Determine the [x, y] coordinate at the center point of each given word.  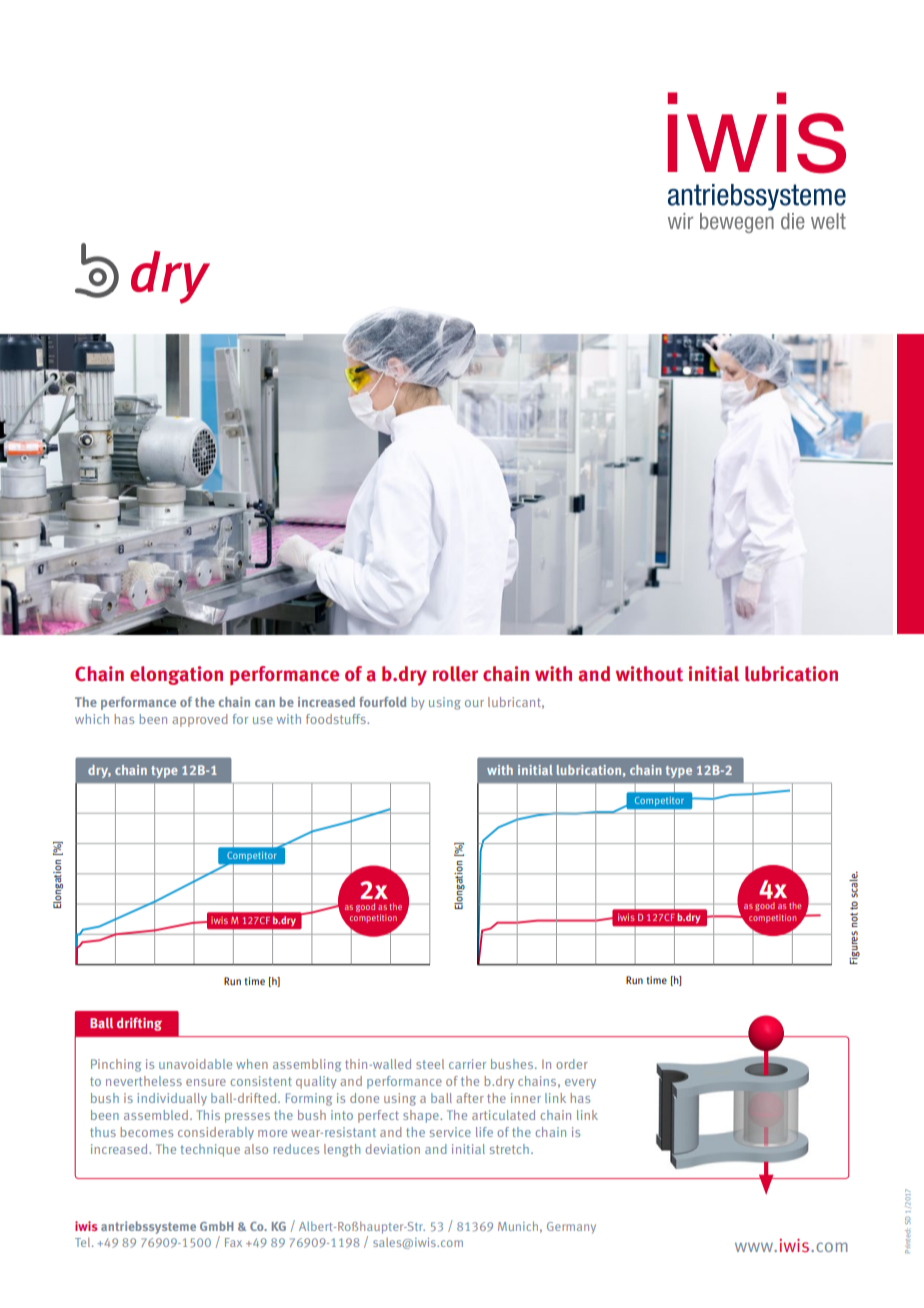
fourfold [382, 702]
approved [200, 720]
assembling [307, 1065]
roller [455, 673]
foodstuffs [337, 719]
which [92, 719]
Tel [84, 1242]
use [263, 720]
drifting [139, 1024]
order [572, 1064]
